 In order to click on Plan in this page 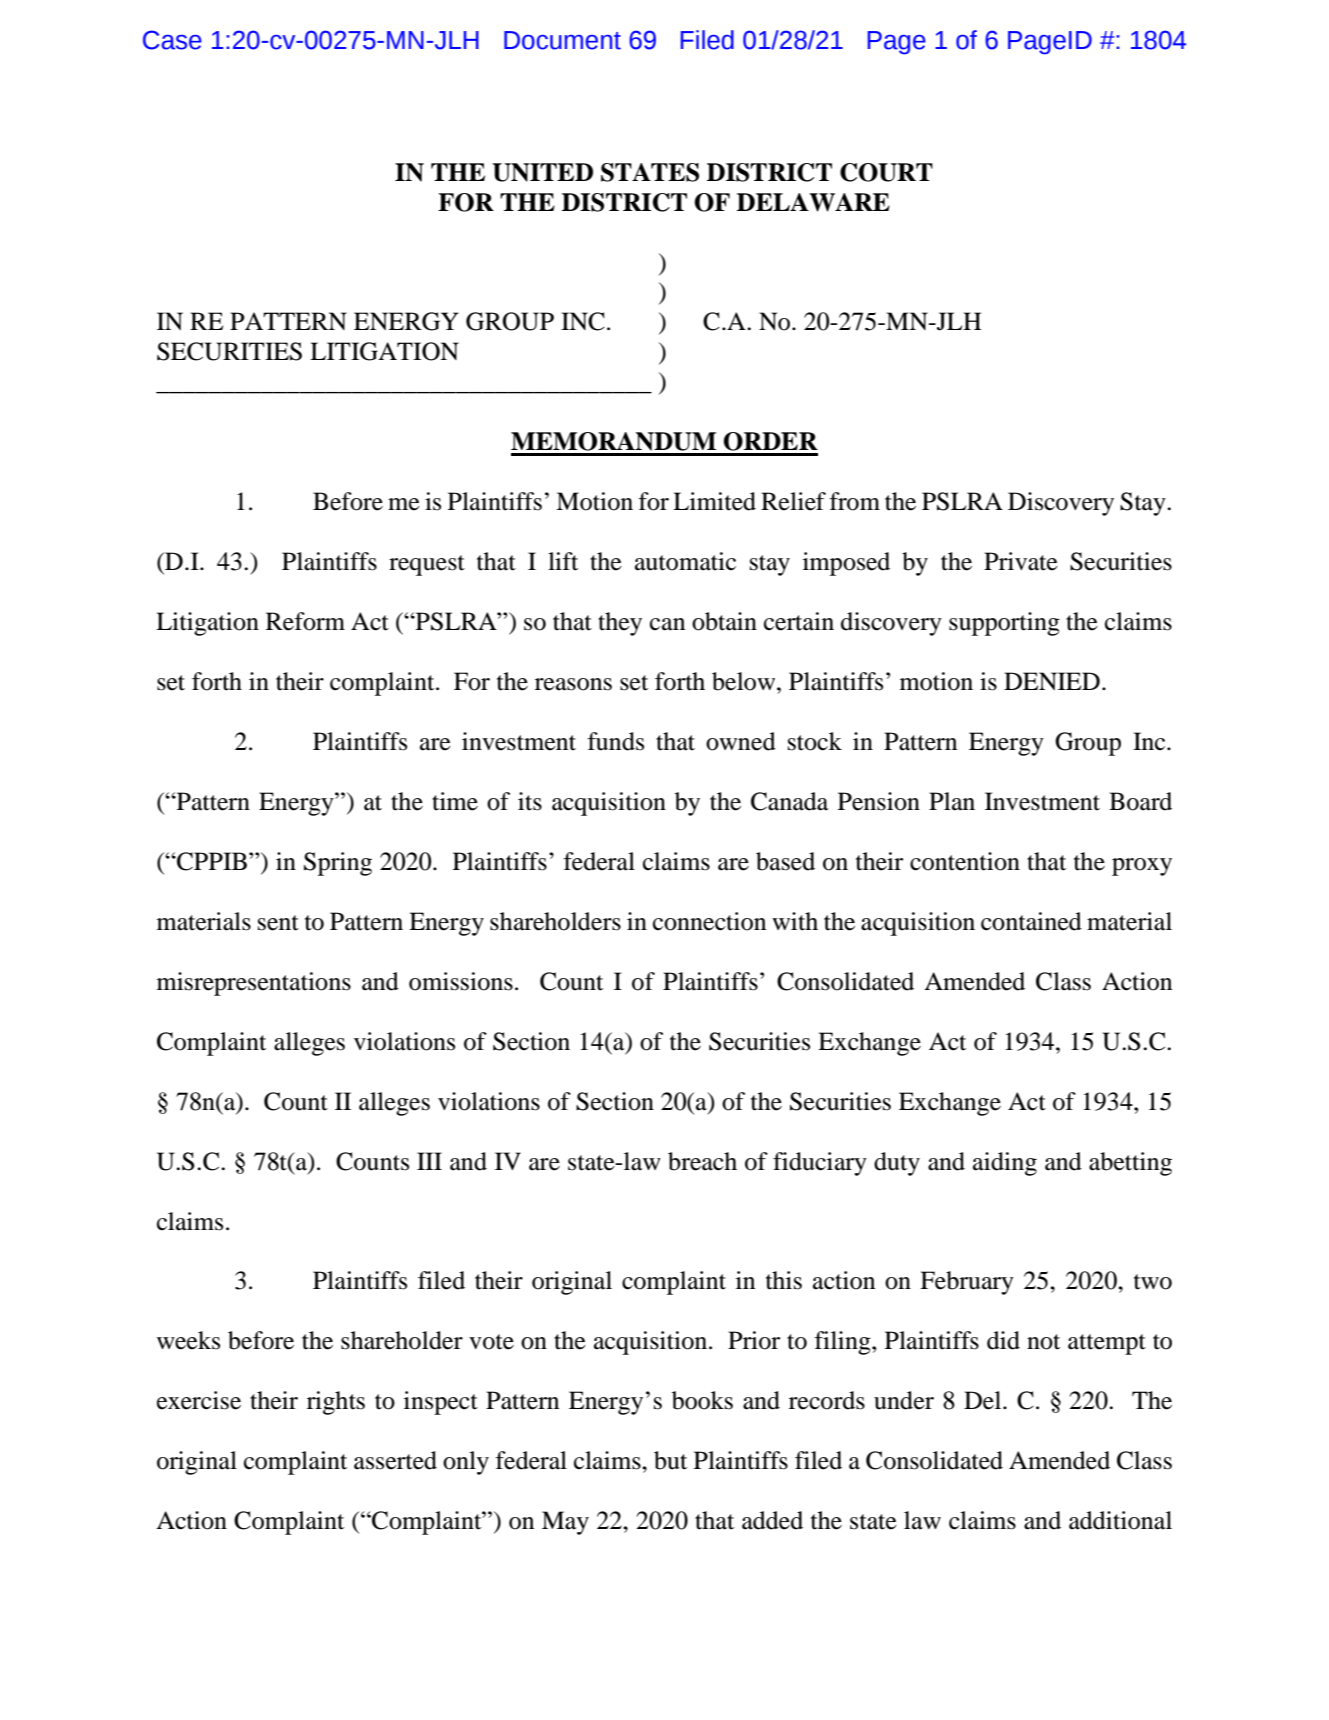, I will do `click(952, 801)`.
